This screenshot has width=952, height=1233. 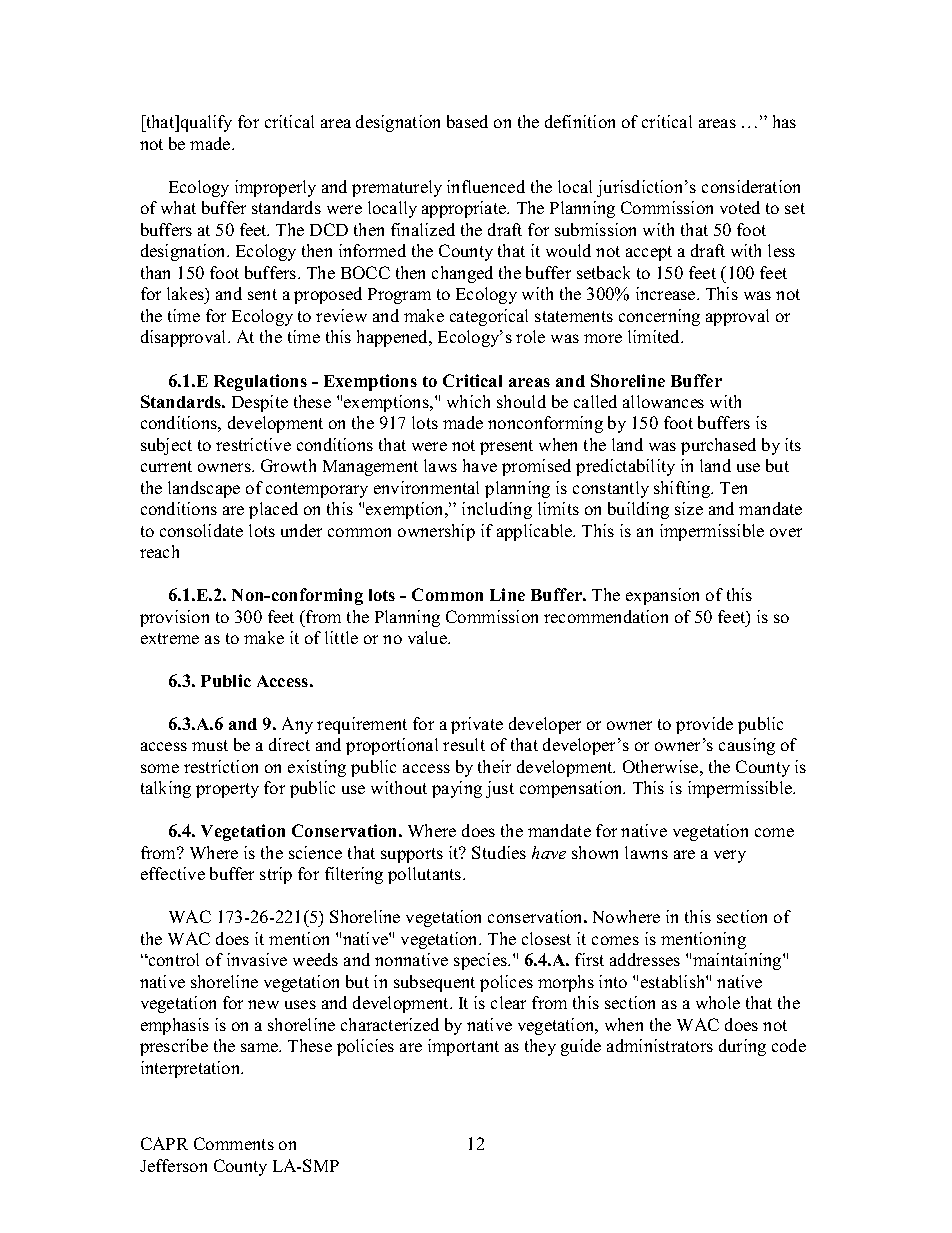 I want to click on based, so click(x=467, y=121).
